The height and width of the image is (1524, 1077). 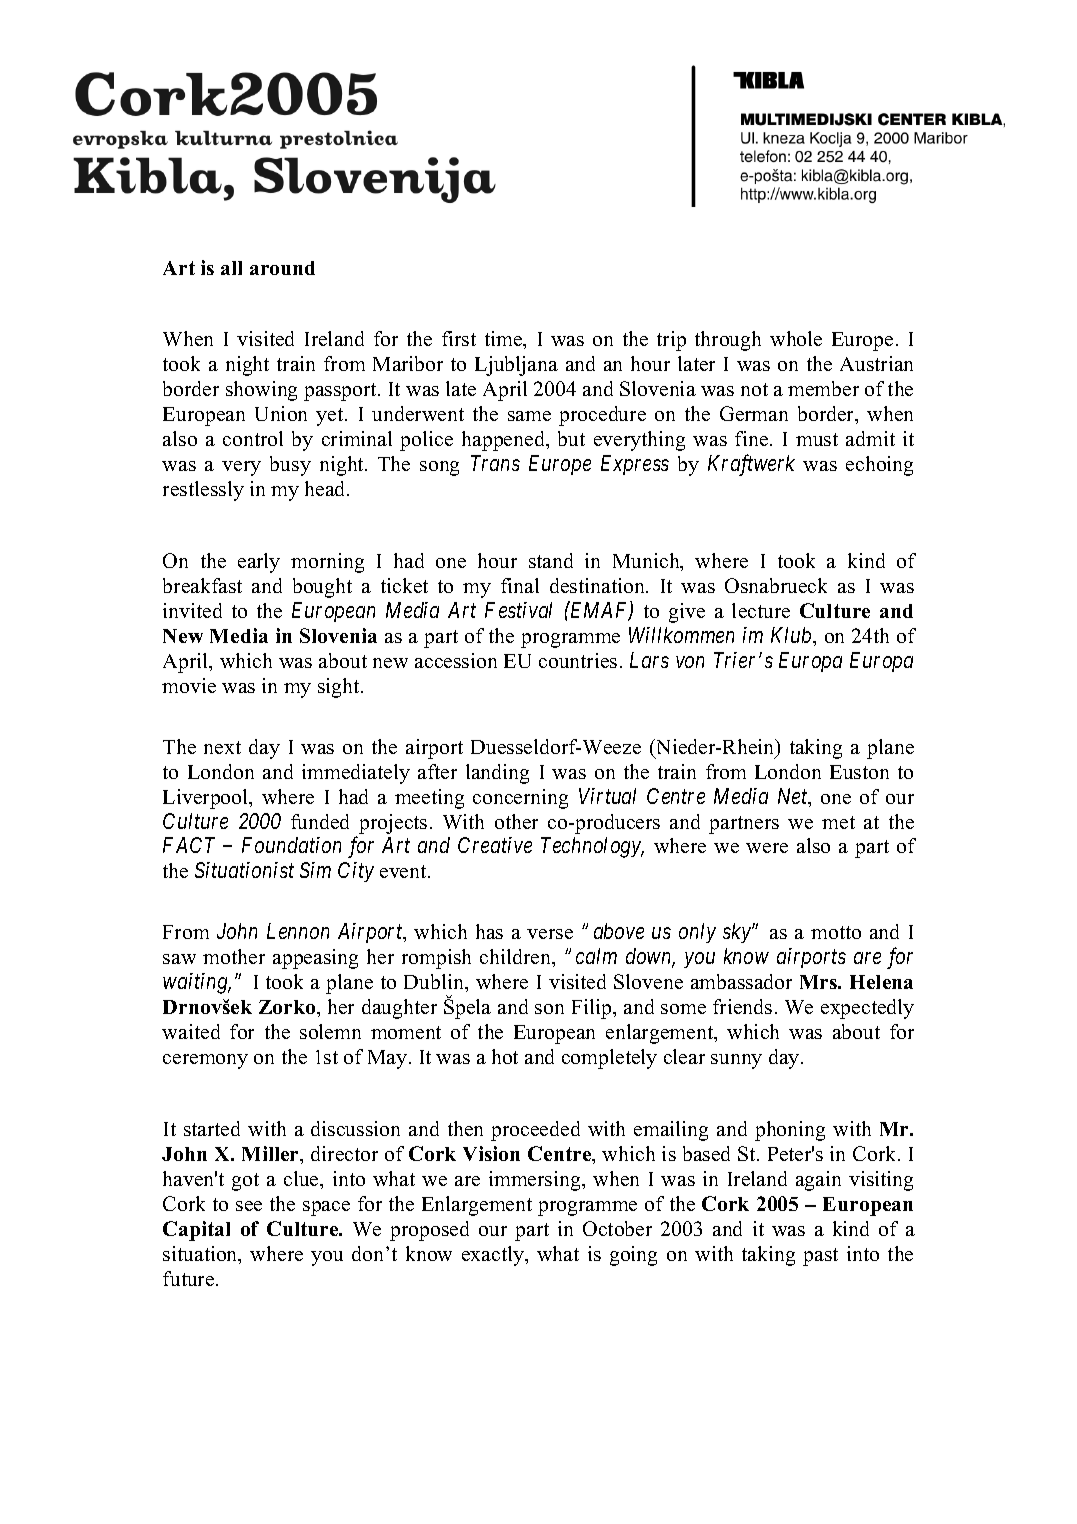 What do you see at coordinates (518, 610) in the image?
I see `Festival` at bounding box center [518, 610].
